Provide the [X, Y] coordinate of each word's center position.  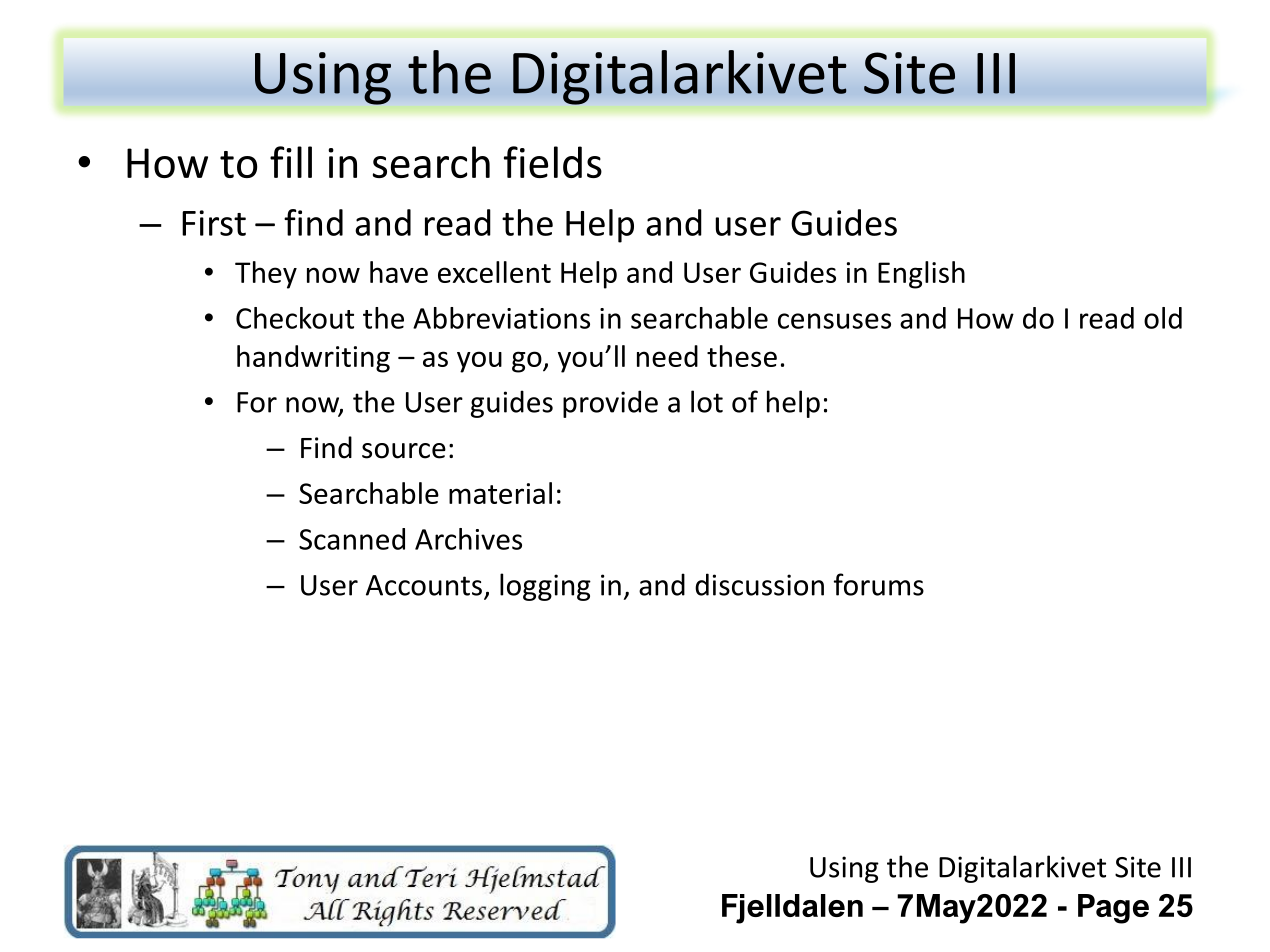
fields [553, 162]
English [921, 275]
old [1163, 318]
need [667, 356]
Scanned [352, 539]
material [500, 493]
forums [879, 584]
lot [707, 401]
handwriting [313, 359]
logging [545, 587]
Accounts [424, 585]
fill [291, 162]
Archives [468, 539]
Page [1113, 909]
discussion [759, 584]
